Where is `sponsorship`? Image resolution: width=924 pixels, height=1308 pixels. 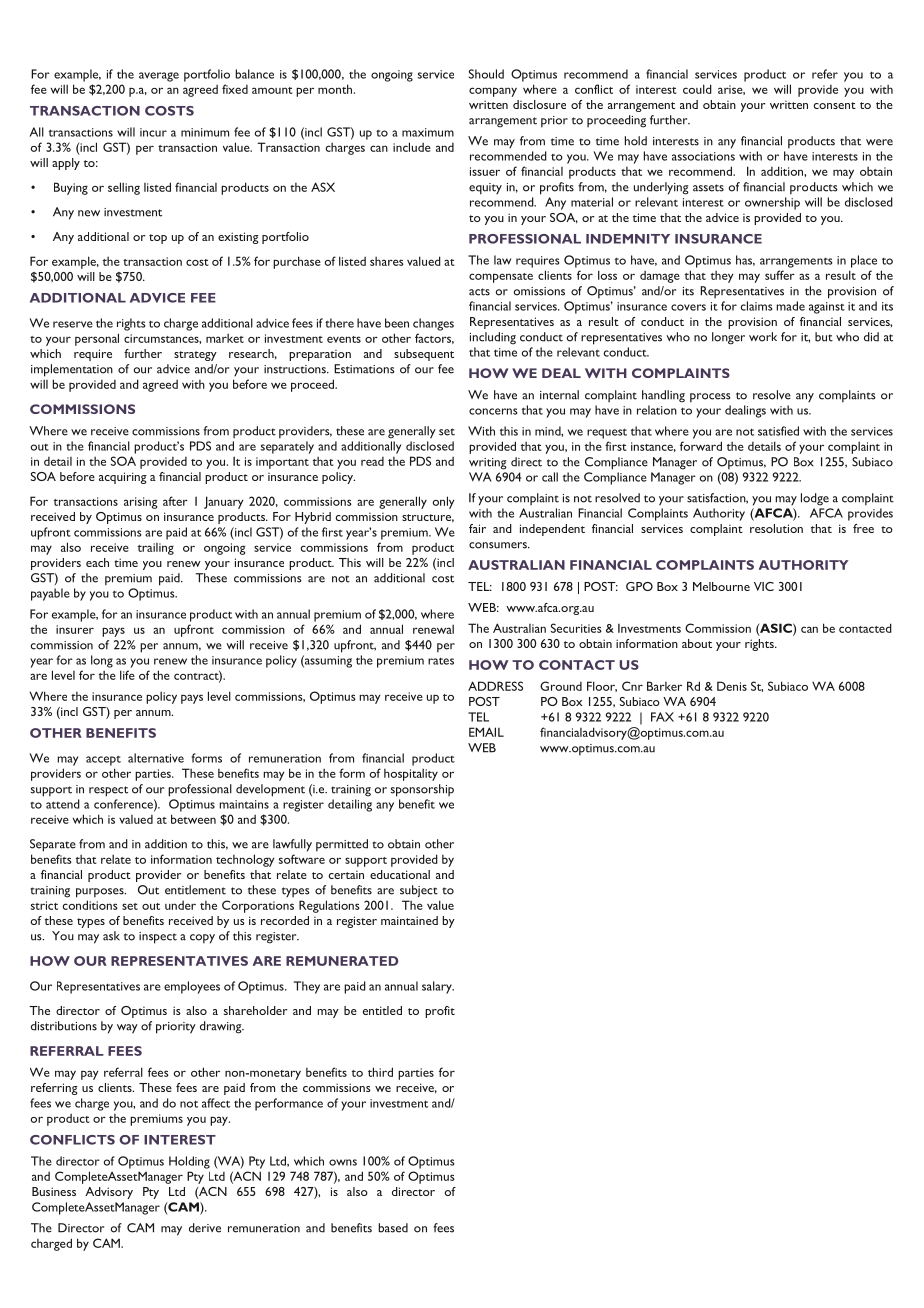
sponsorship is located at coordinates (422, 790).
